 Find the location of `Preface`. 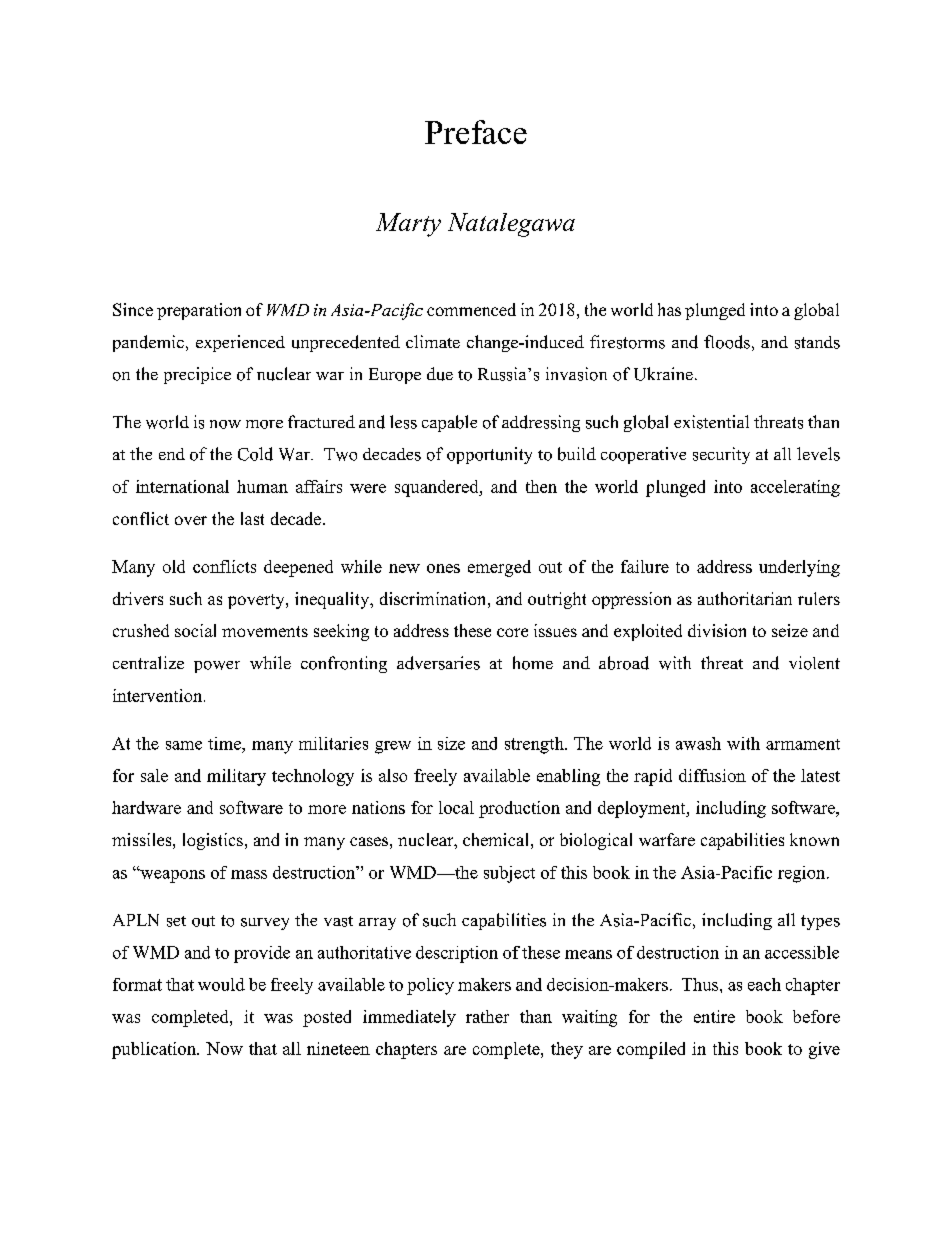

Preface is located at coordinates (476, 132).
